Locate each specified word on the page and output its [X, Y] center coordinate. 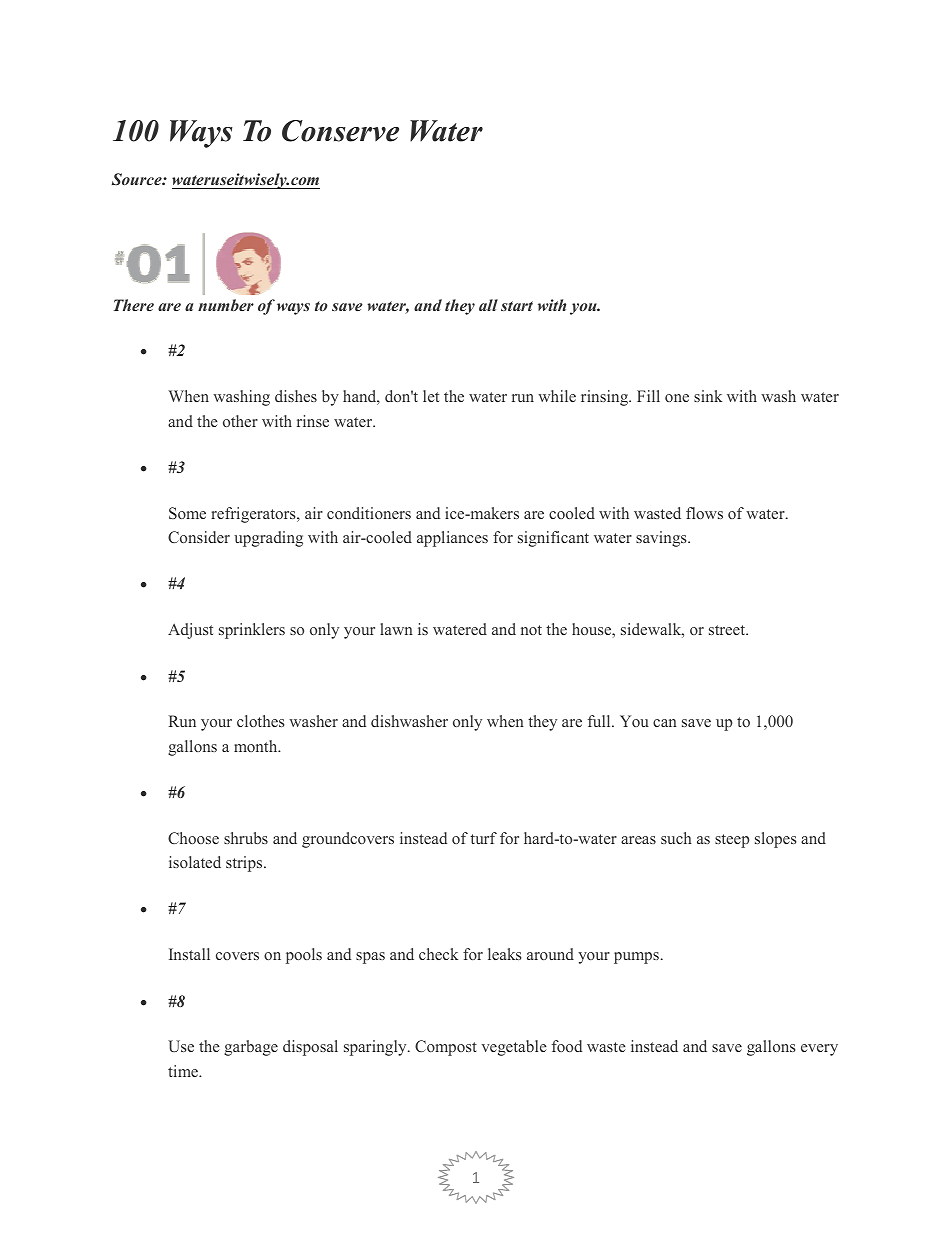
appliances [452, 539]
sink [708, 396]
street [728, 630]
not [531, 630]
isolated [195, 862]
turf [483, 838]
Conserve [340, 131]
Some [187, 513]
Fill [648, 396]
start [517, 306]
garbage [251, 1048]
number [226, 305]
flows [704, 513]
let [431, 396]
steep [732, 841]
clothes [260, 721]
